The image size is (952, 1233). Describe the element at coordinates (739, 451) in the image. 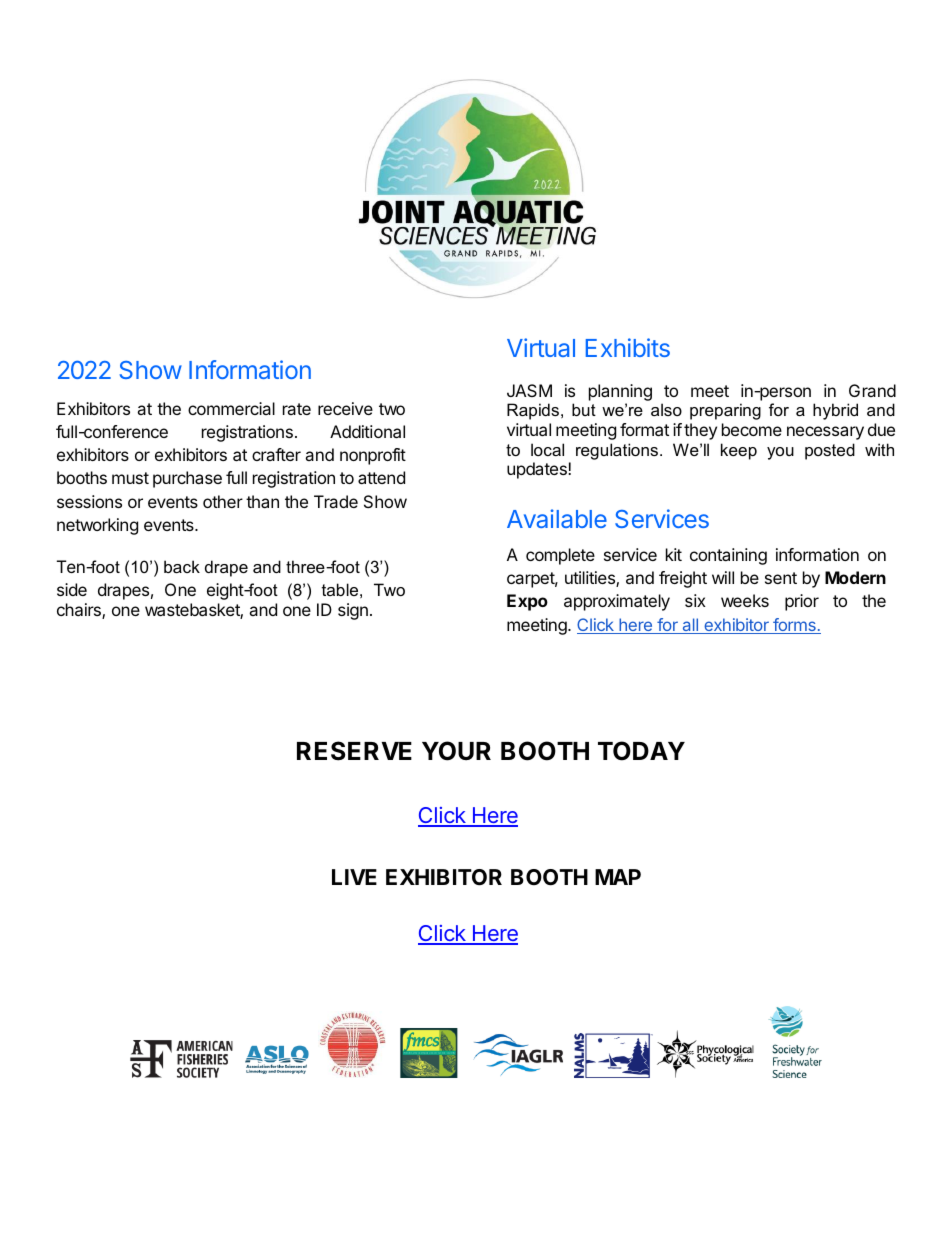

I see `keep` at that location.
